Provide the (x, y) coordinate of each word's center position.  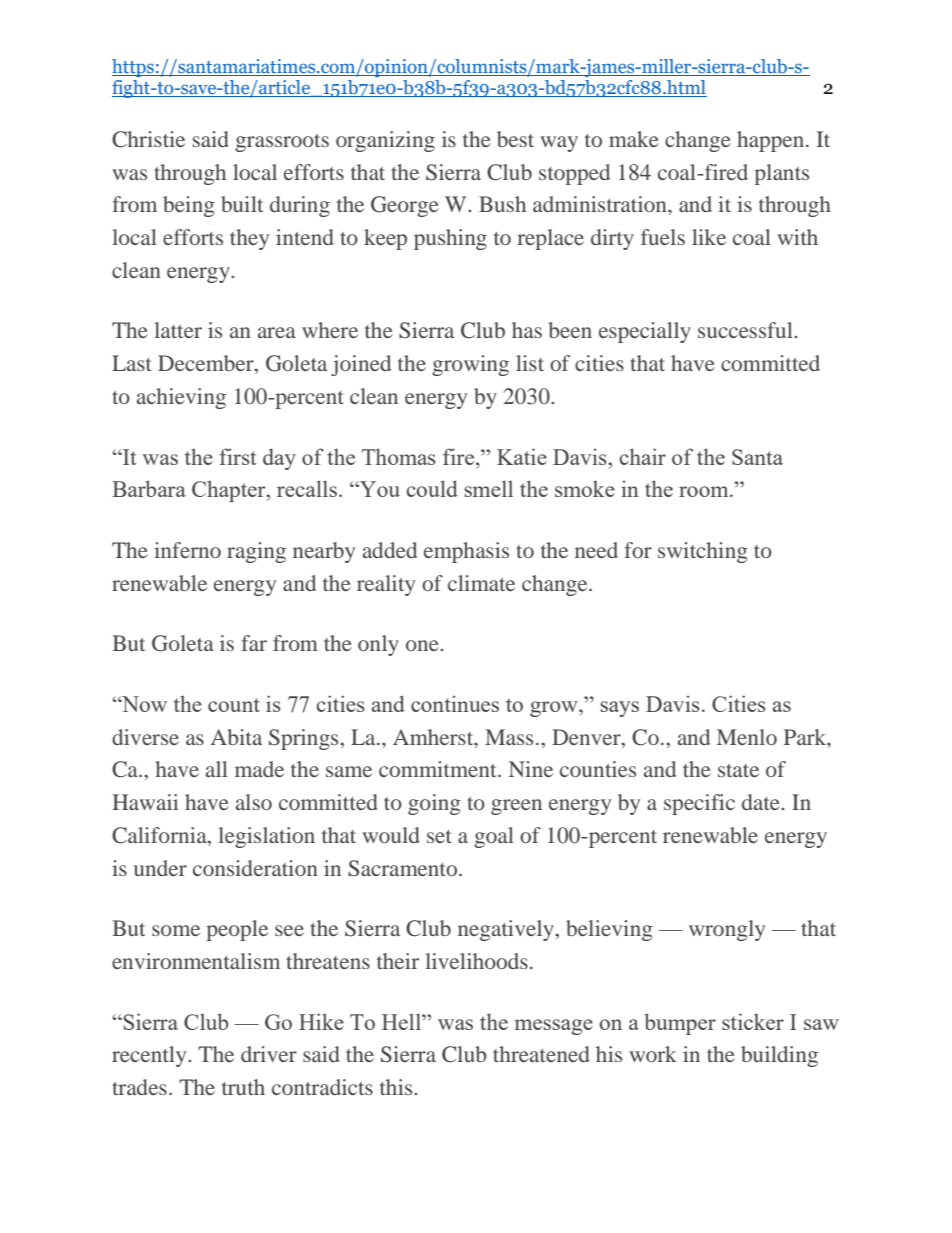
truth (243, 1087)
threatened (541, 1054)
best (515, 139)
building (779, 1056)
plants (782, 174)
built (242, 204)
